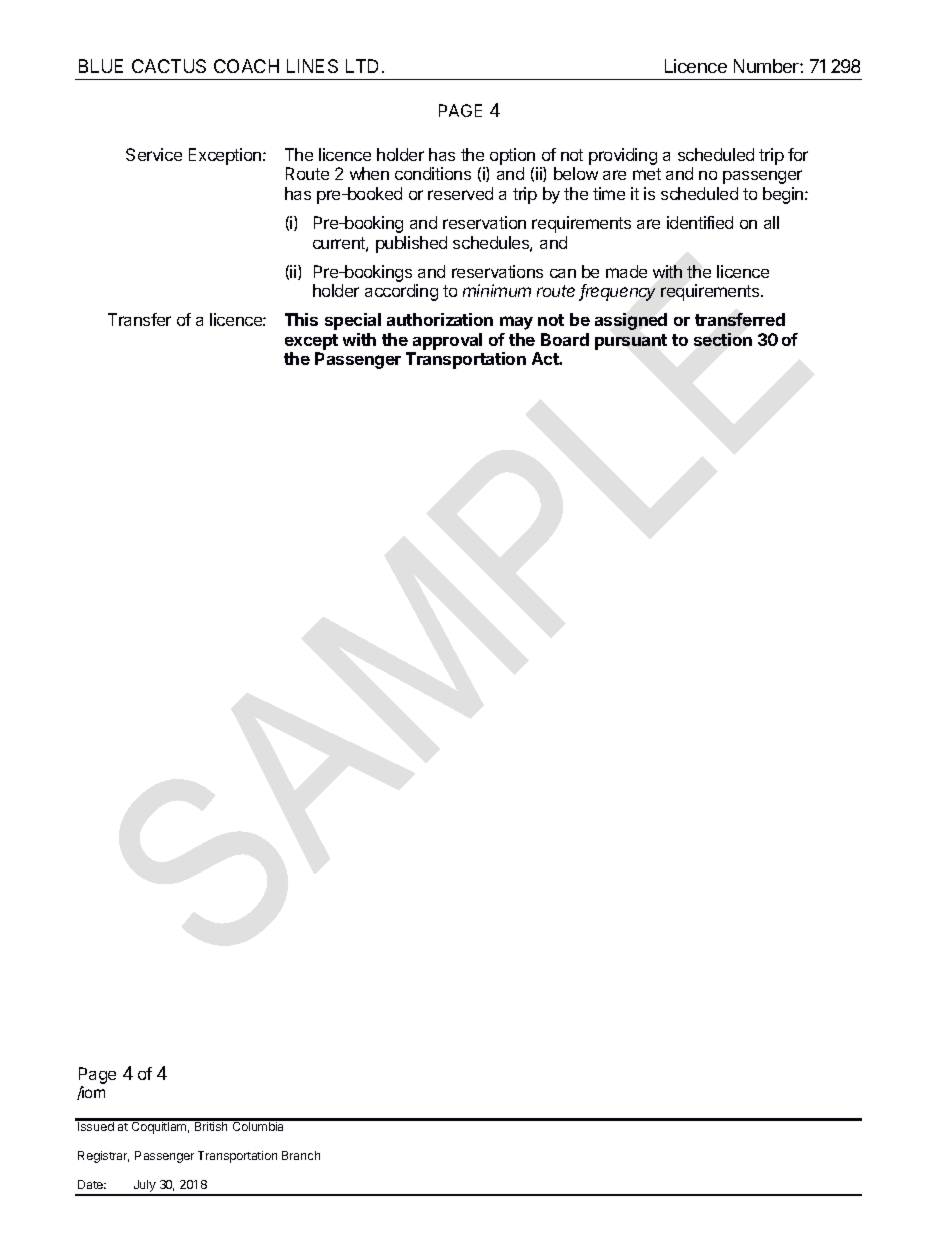 The image size is (952, 1233). What do you see at coordinates (301, 1155) in the document?
I see `Branch` at bounding box center [301, 1155].
